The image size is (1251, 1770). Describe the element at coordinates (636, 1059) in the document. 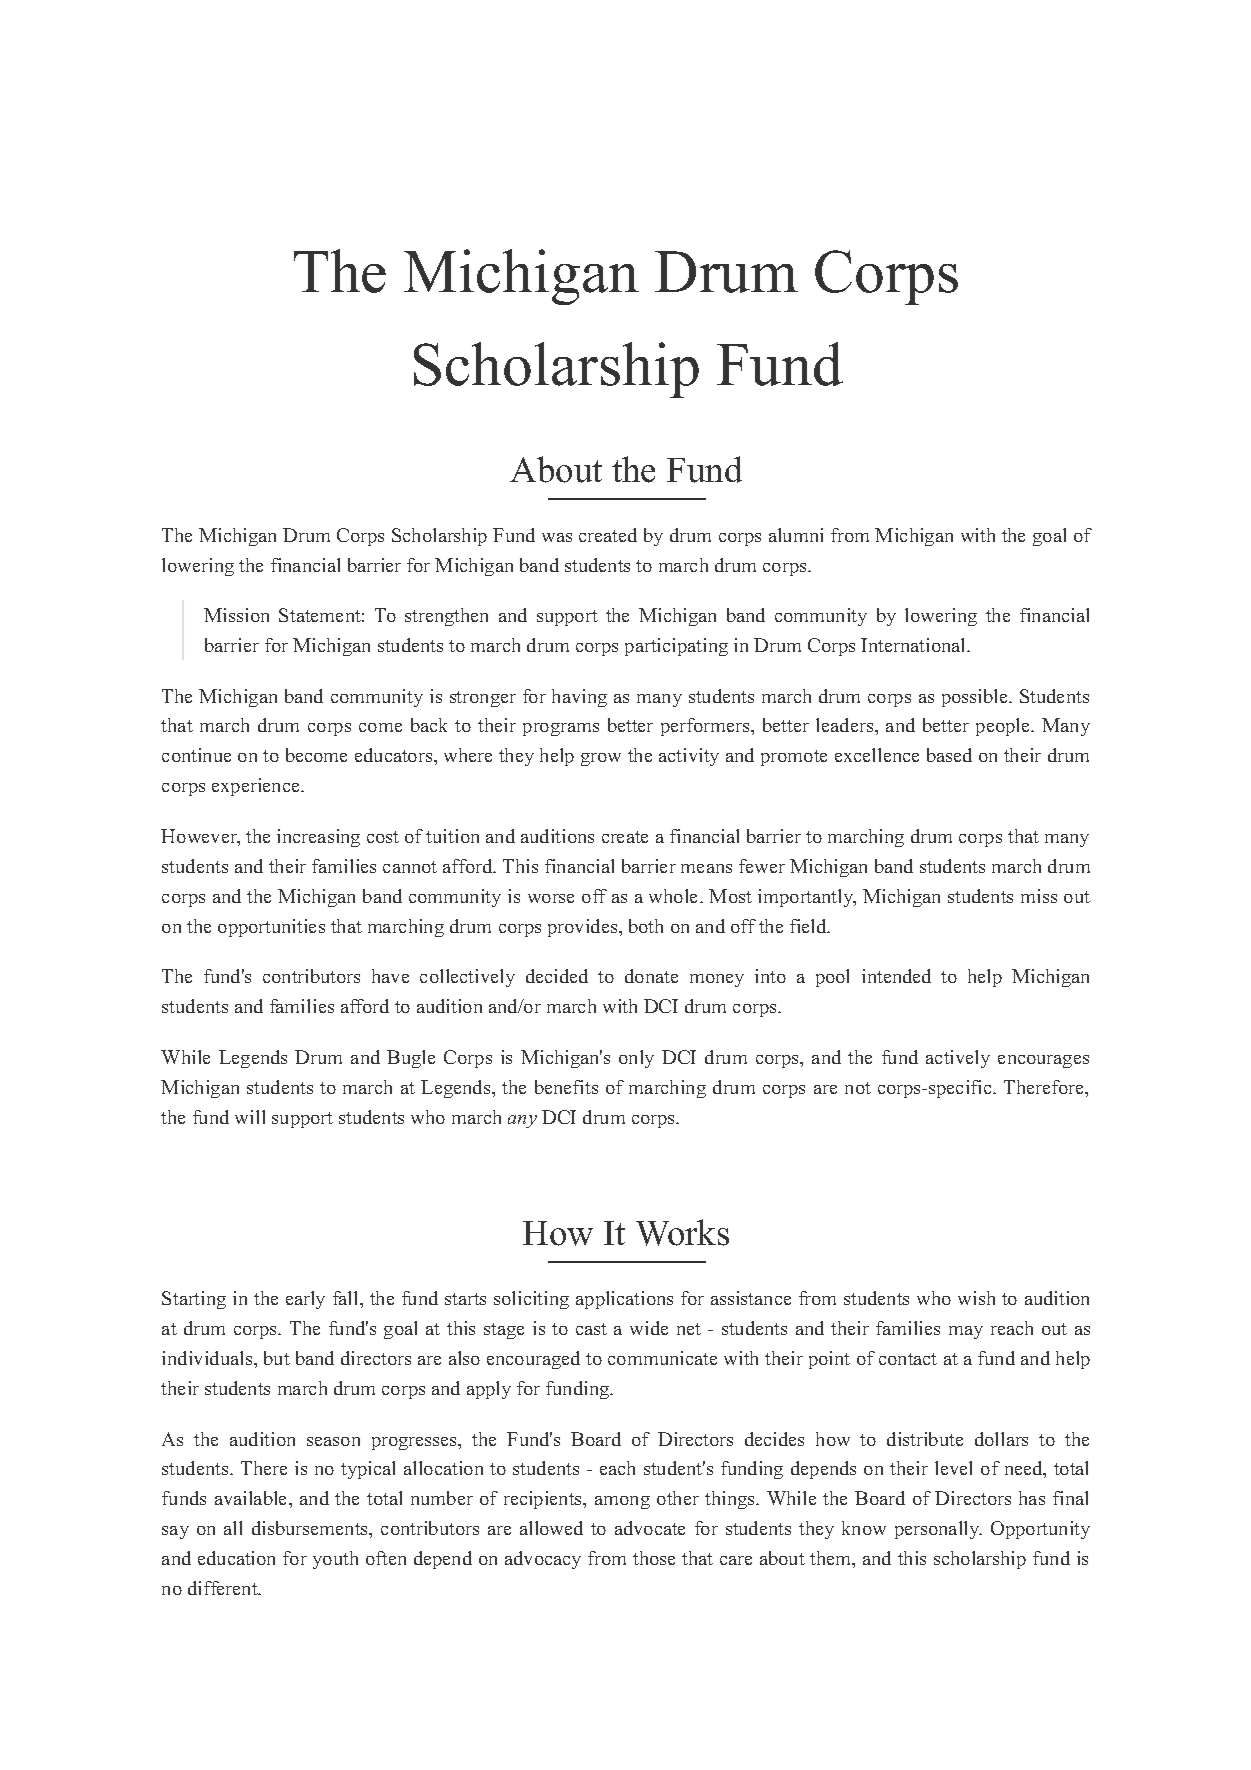

I see `only` at that location.
